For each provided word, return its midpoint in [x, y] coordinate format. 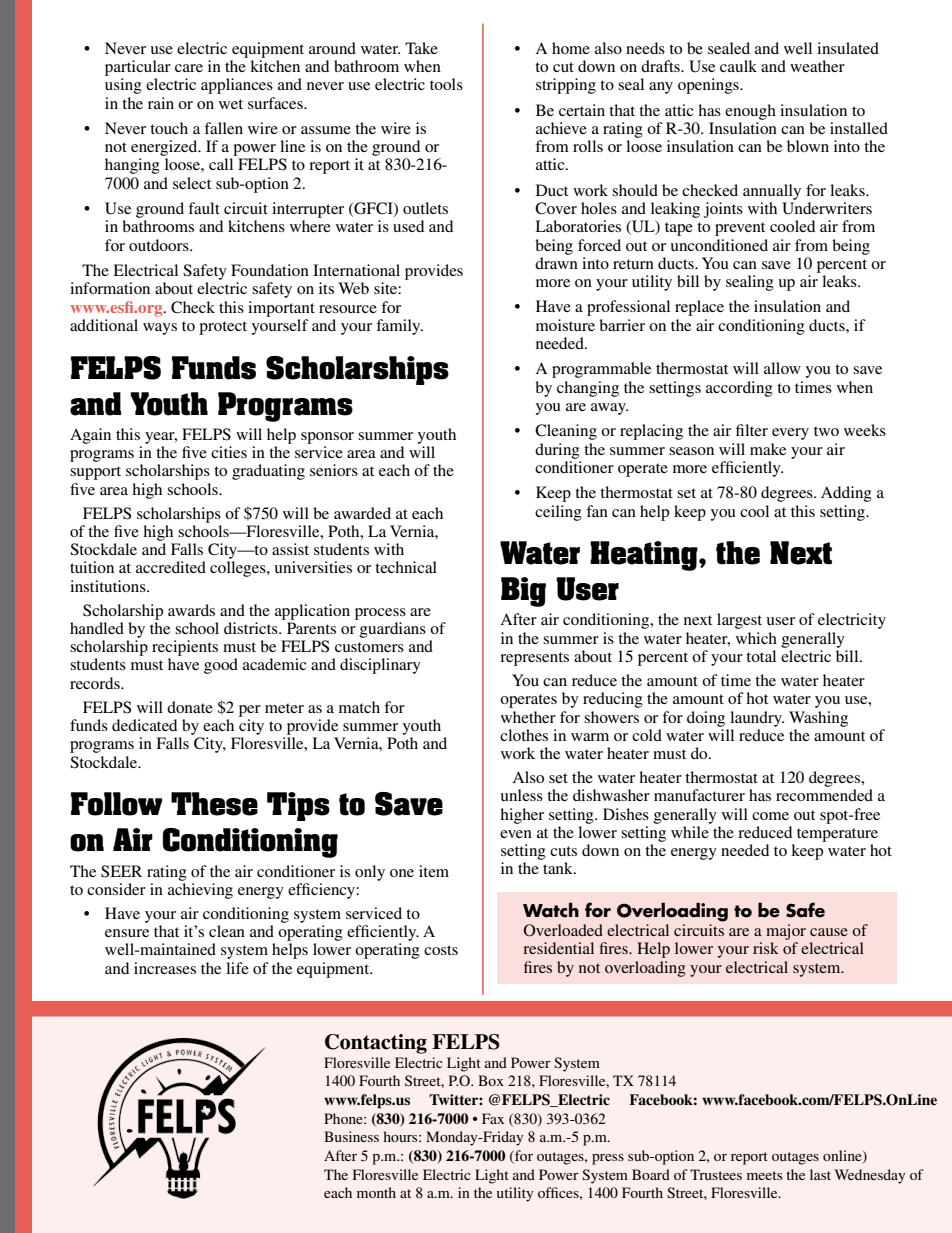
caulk [738, 66]
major [786, 932]
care [189, 68]
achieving [200, 891]
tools [446, 84]
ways [160, 329]
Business [351, 1136]
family [399, 327]
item [434, 871]
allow [782, 368]
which [756, 638]
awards [191, 610]
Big [523, 592]
